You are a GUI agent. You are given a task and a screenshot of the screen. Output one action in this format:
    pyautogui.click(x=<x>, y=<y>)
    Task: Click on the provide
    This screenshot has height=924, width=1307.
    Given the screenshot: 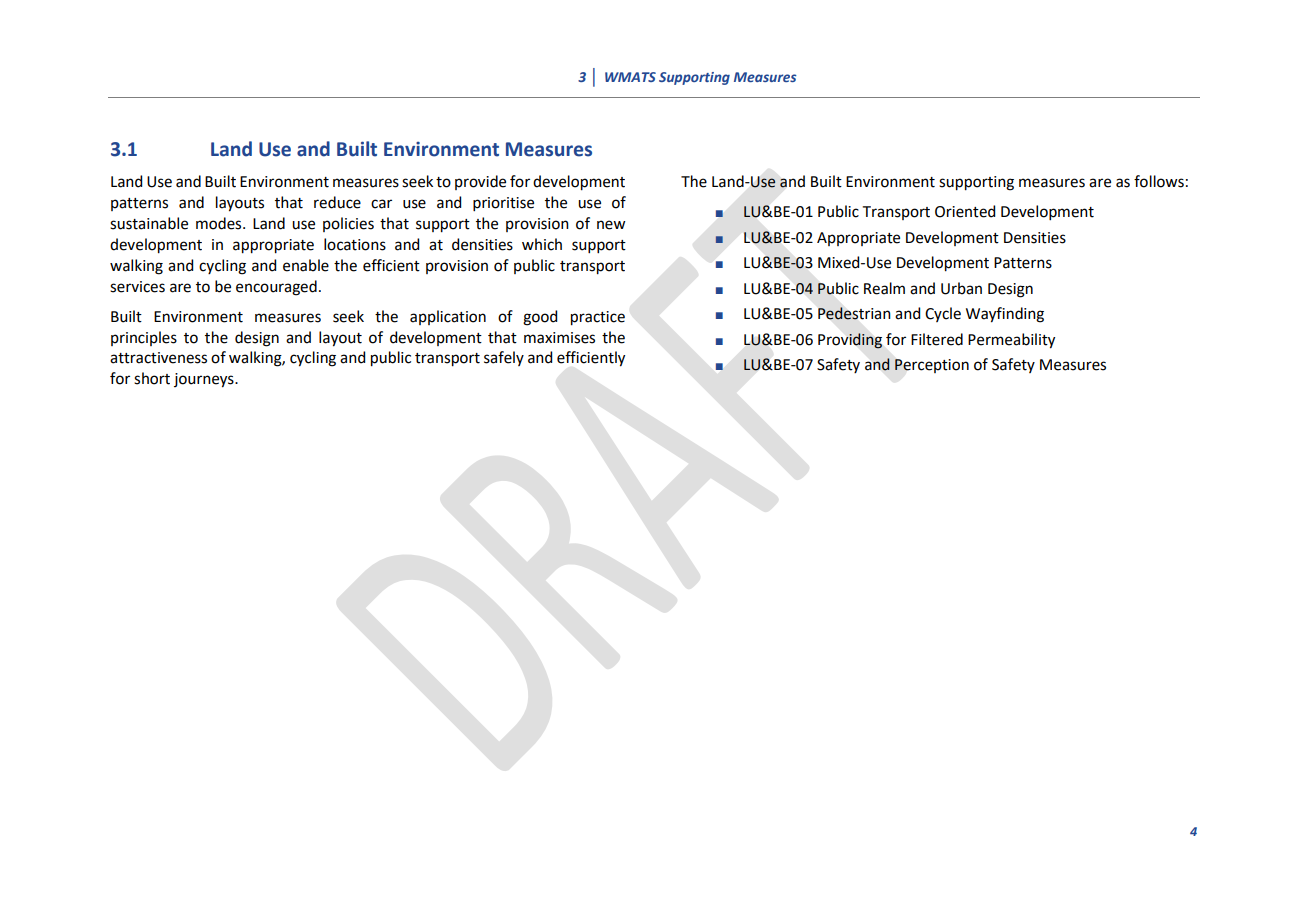 What is the action you would take?
    pyautogui.click(x=480, y=182)
